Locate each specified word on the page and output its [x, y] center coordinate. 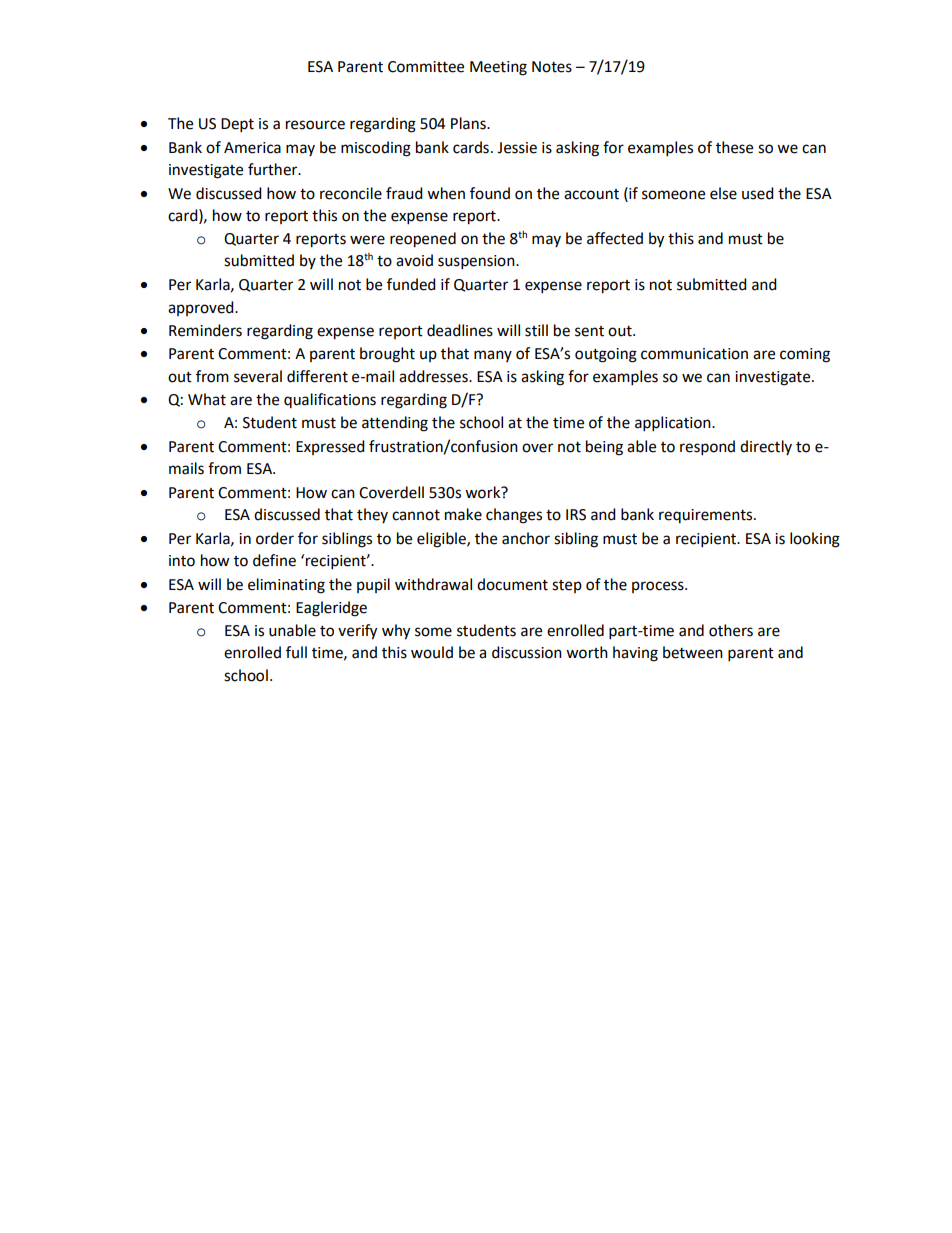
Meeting [498, 68]
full [296, 652]
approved [202, 308]
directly [766, 447]
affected [615, 238]
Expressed [330, 447]
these [734, 147]
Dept [237, 125]
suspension [477, 262]
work [484, 492]
